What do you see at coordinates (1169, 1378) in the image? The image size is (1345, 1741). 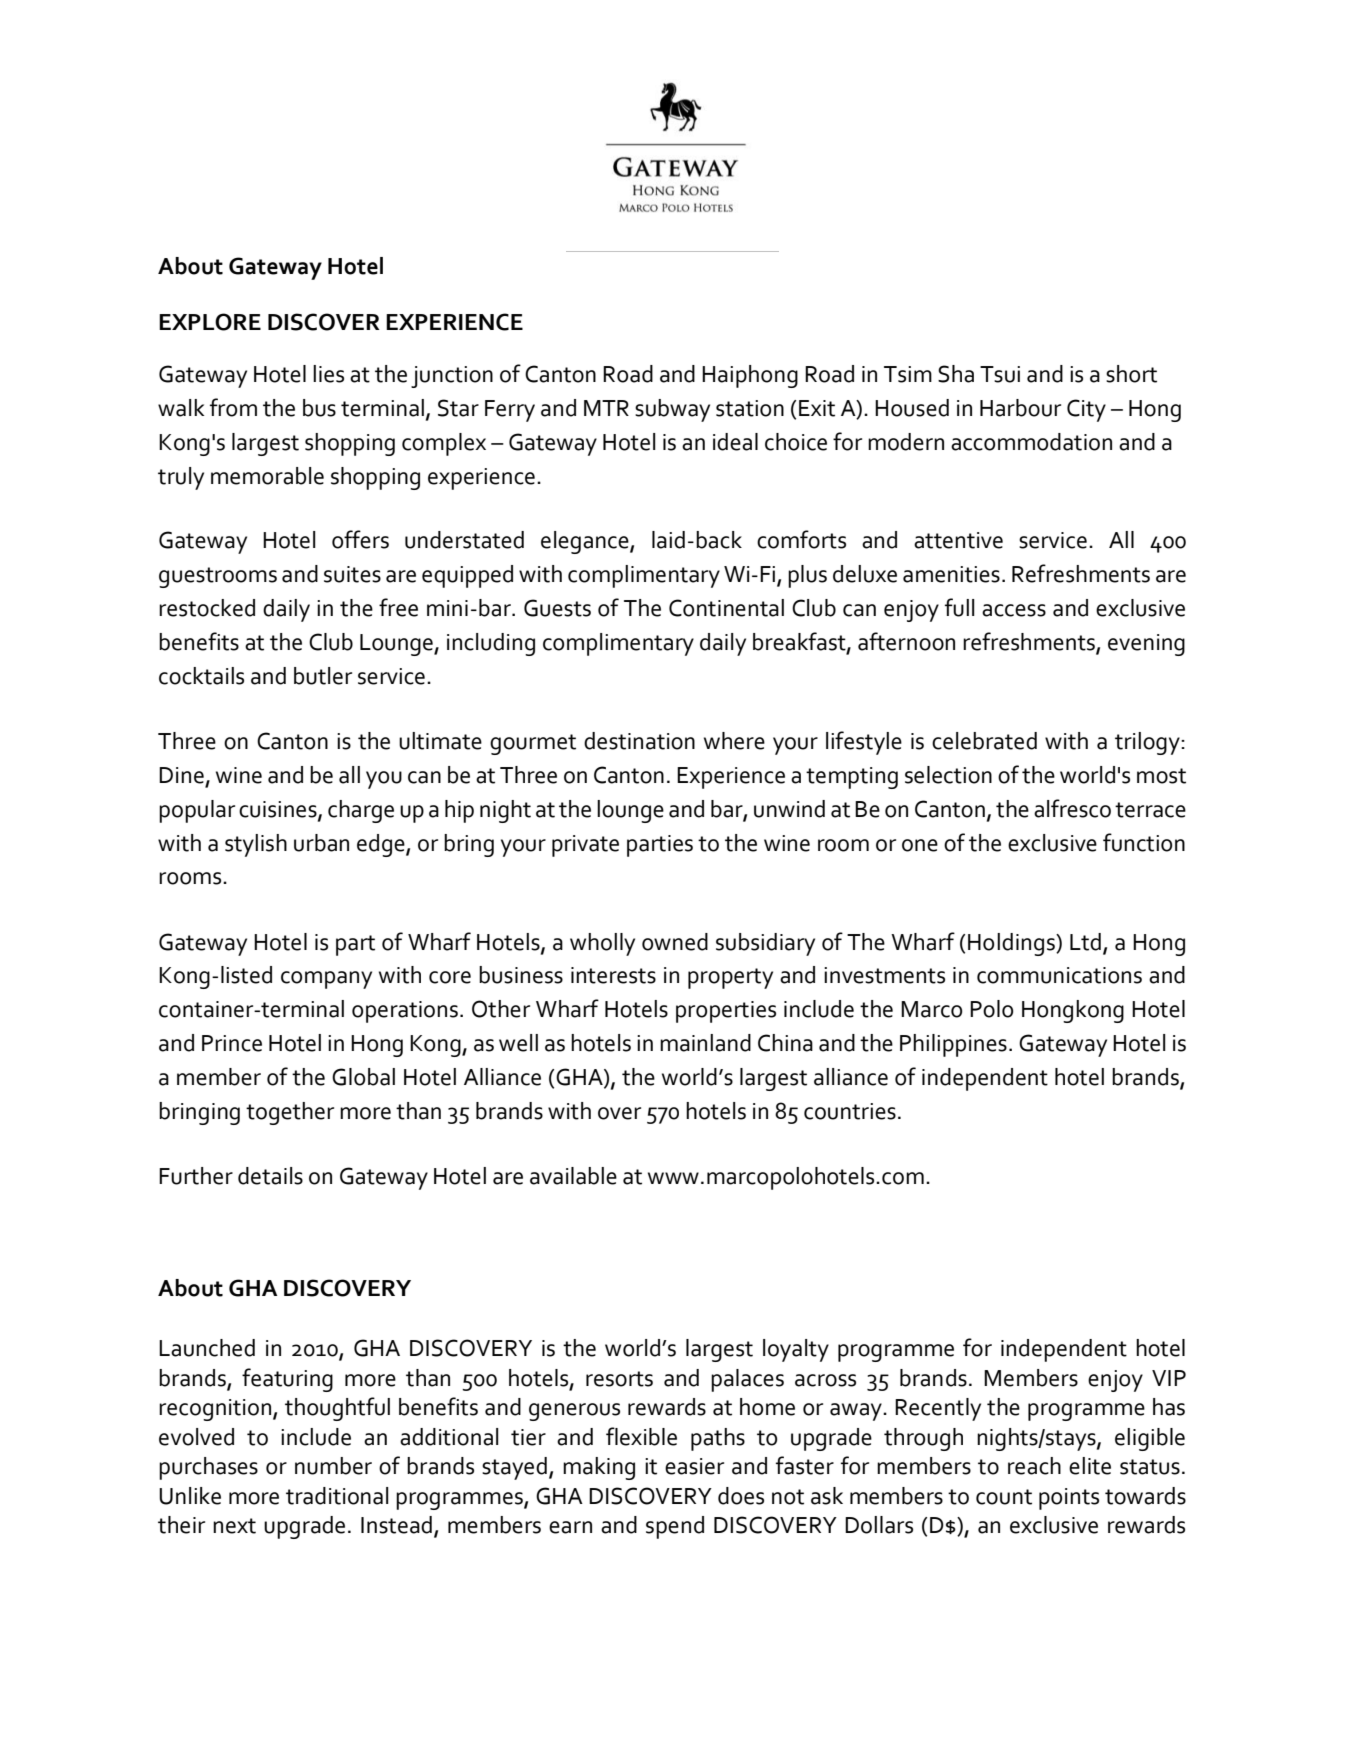 I see `VIP` at bounding box center [1169, 1378].
